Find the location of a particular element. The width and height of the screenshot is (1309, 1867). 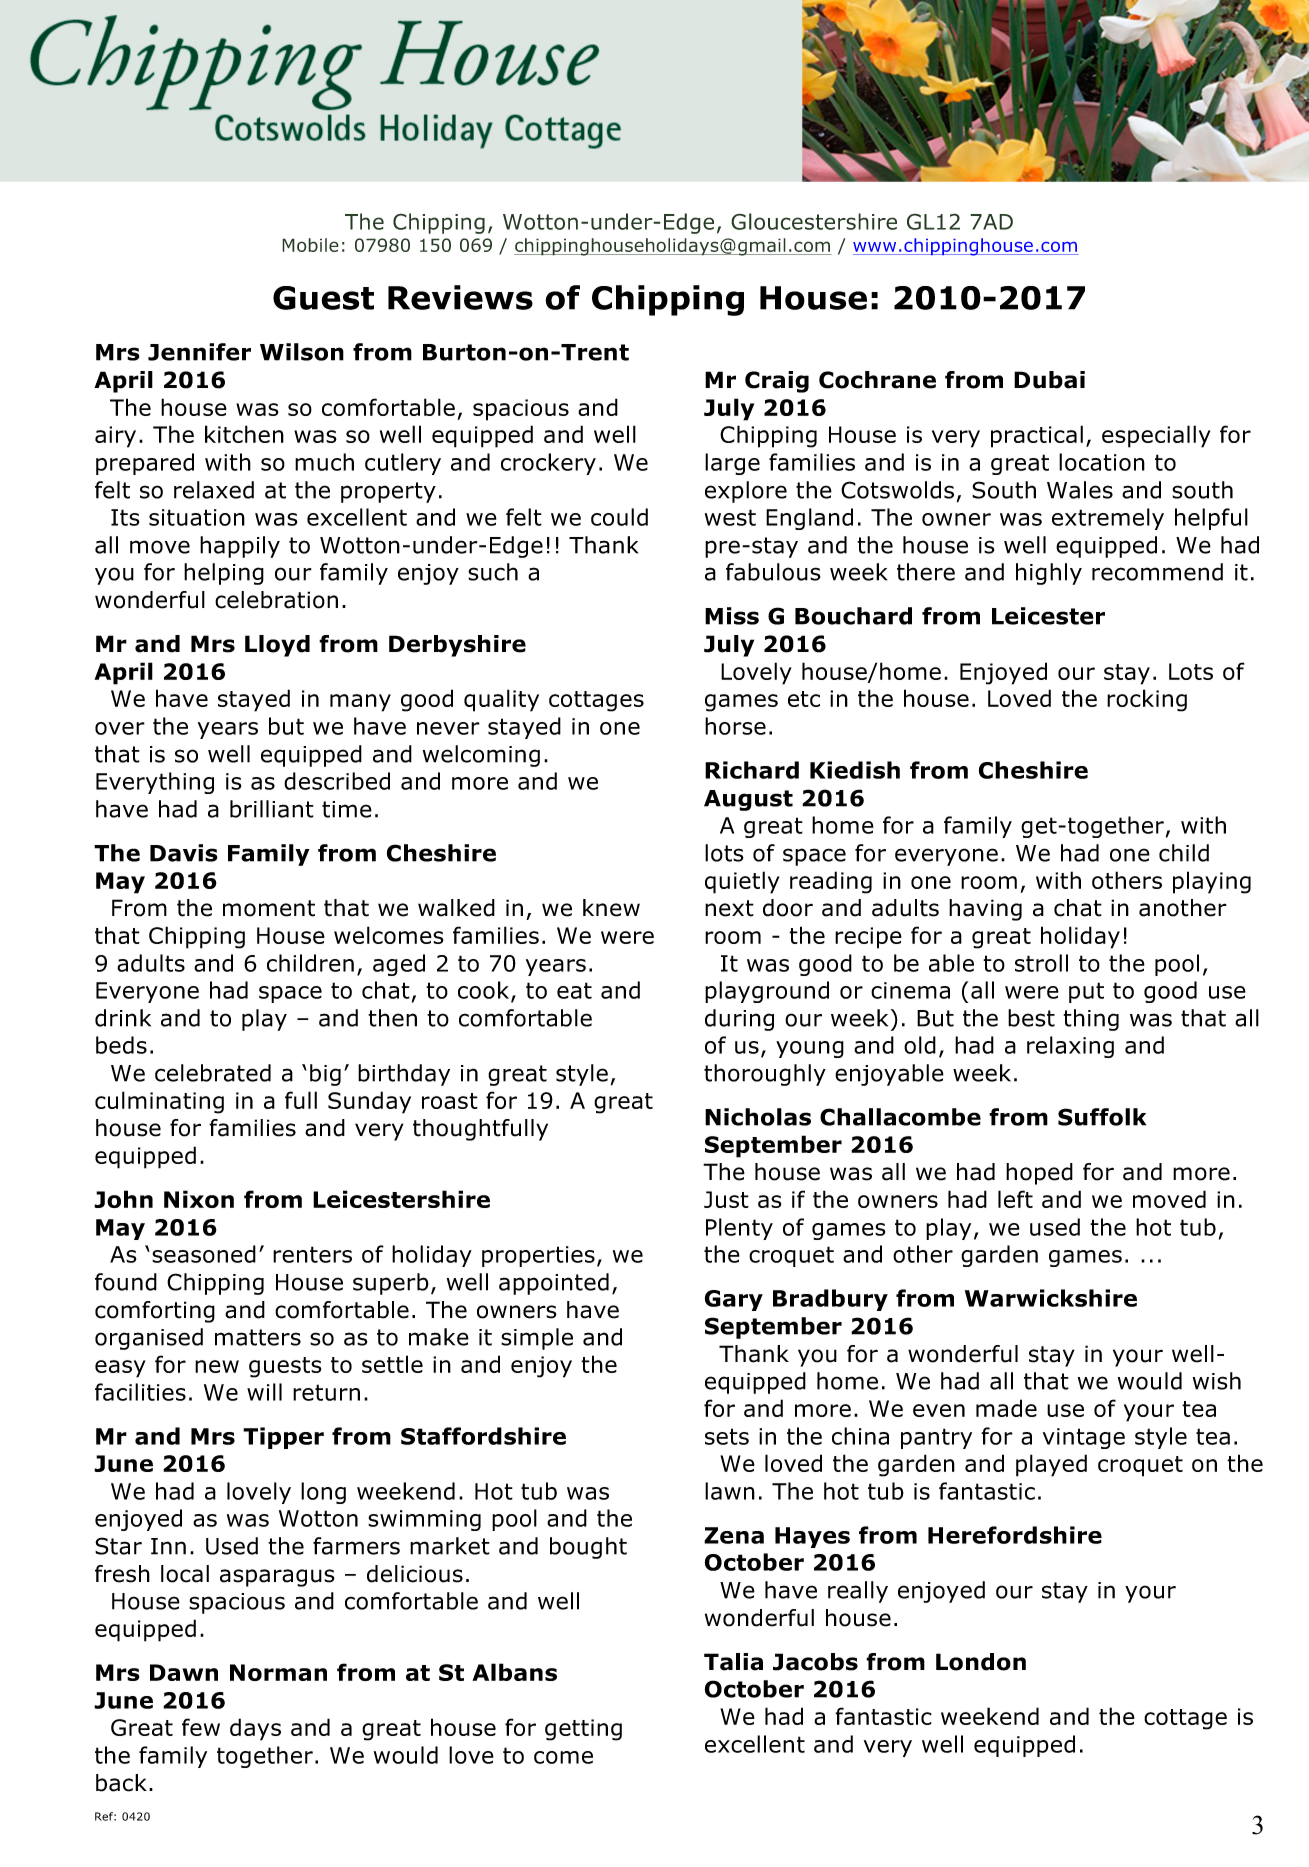

Plenty is located at coordinates (739, 1229).
